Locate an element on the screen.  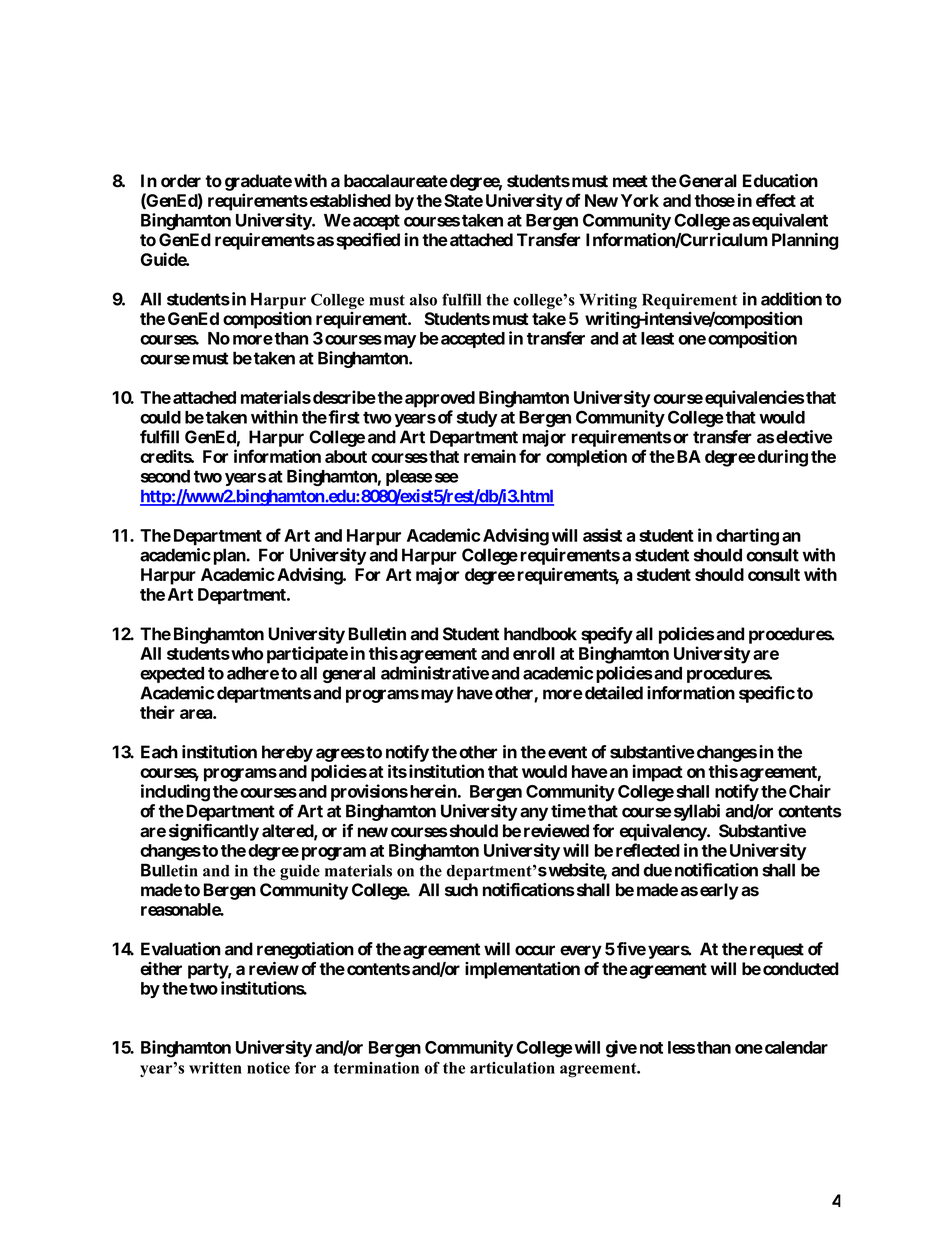
specified is located at coordinates (368, 241).
